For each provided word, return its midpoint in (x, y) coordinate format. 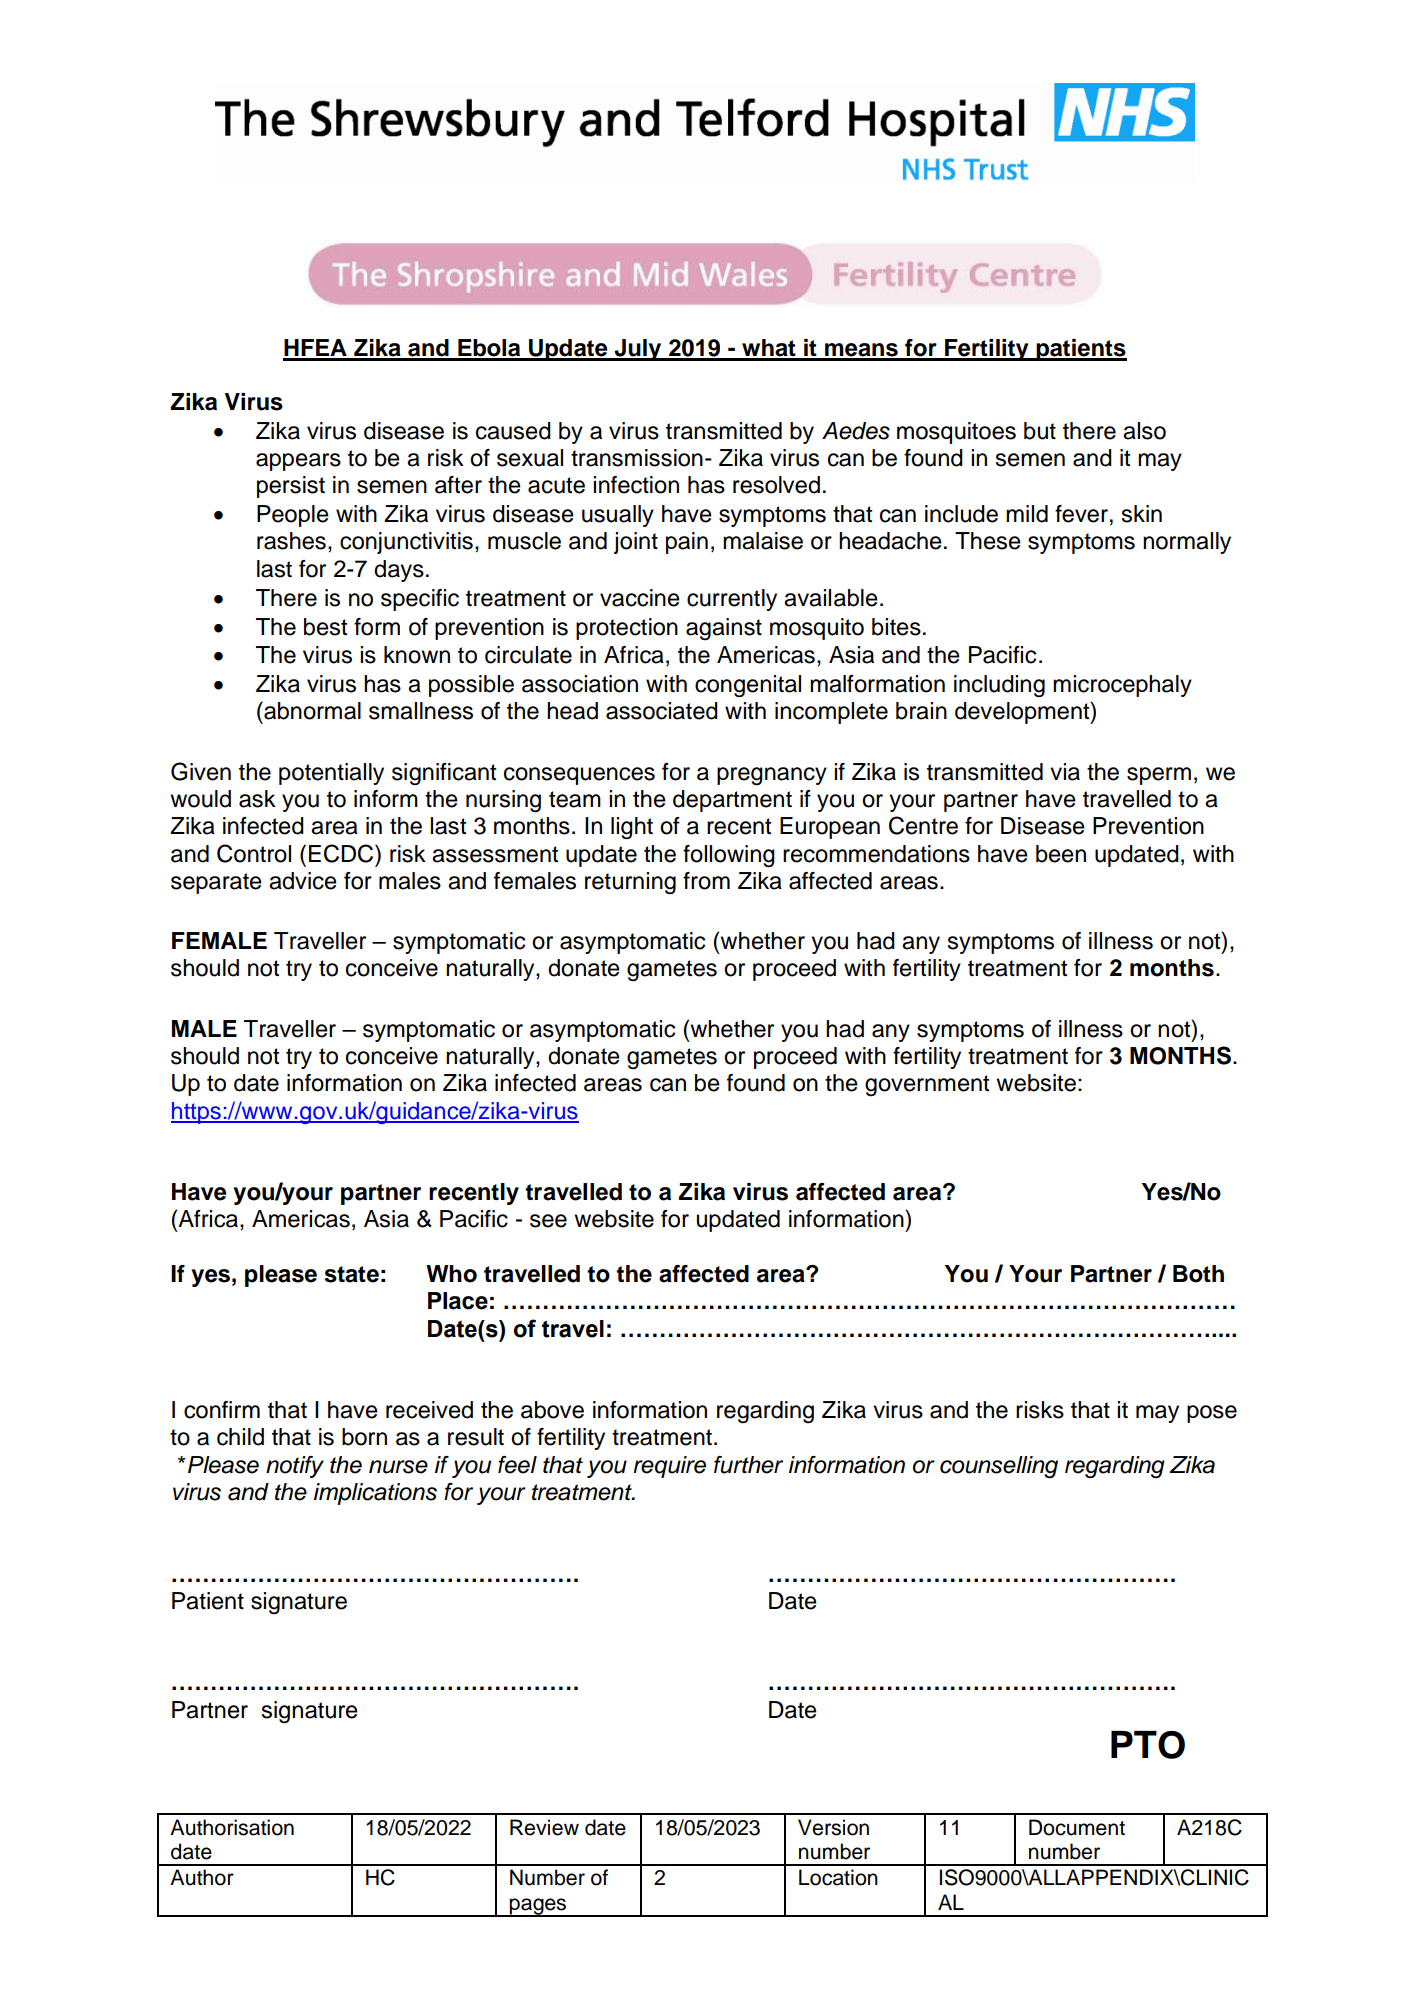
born (364, 1437)
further (748, 1465)
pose (1212, 1414)
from (706, 881)
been (1061, 854)
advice (303, 881)
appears (298, 462)
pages (538, 1907)
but (1040, 431)
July (638, 350)
